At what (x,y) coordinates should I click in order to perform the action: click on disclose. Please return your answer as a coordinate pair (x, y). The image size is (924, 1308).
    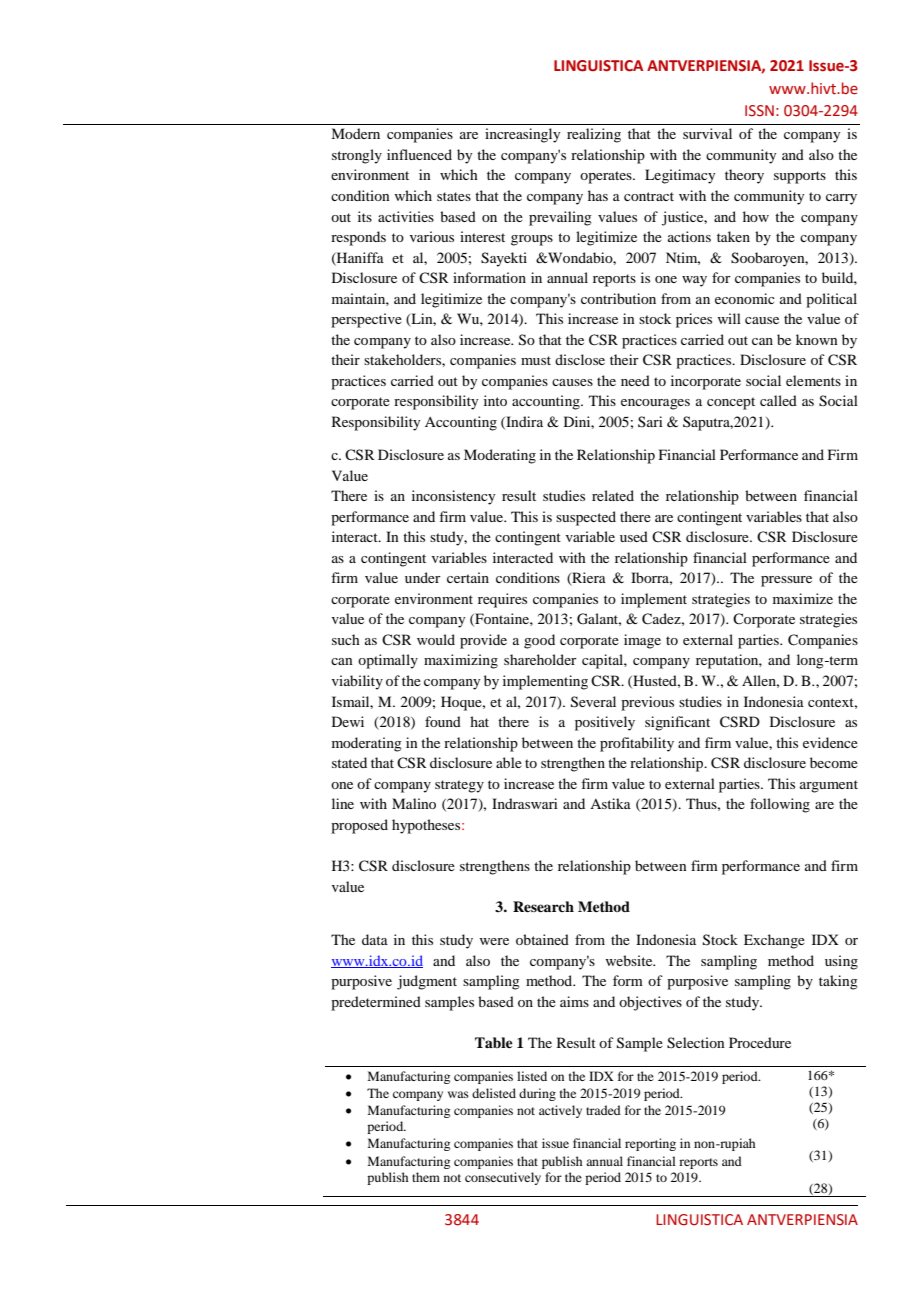
    Looking at the image, I should click on (580, 359).
